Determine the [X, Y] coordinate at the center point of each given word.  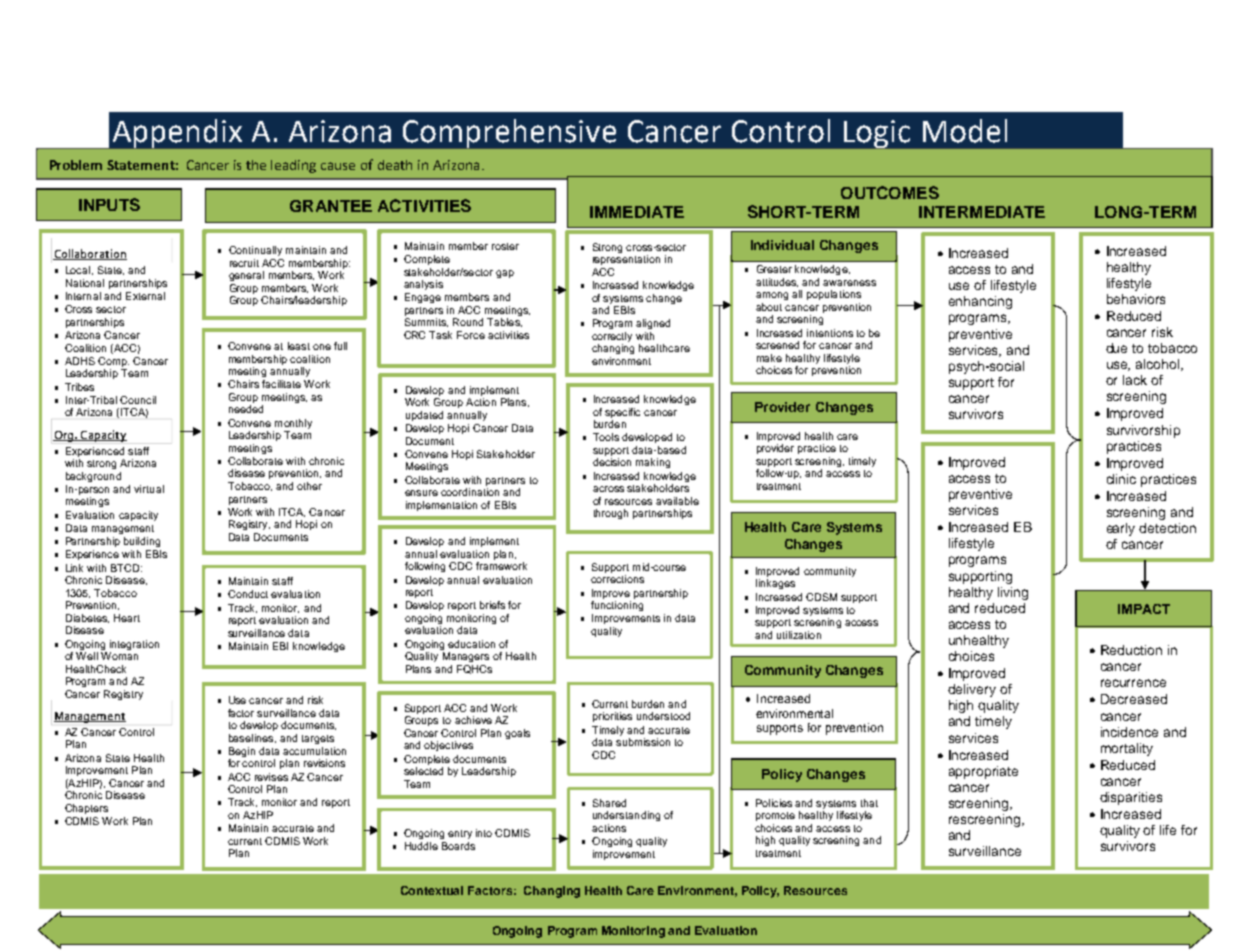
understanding [626, 816]
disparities [1131, 798]
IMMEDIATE [637, 212]
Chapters [86, 809]
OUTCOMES [890, 192]
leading [293, 166]
